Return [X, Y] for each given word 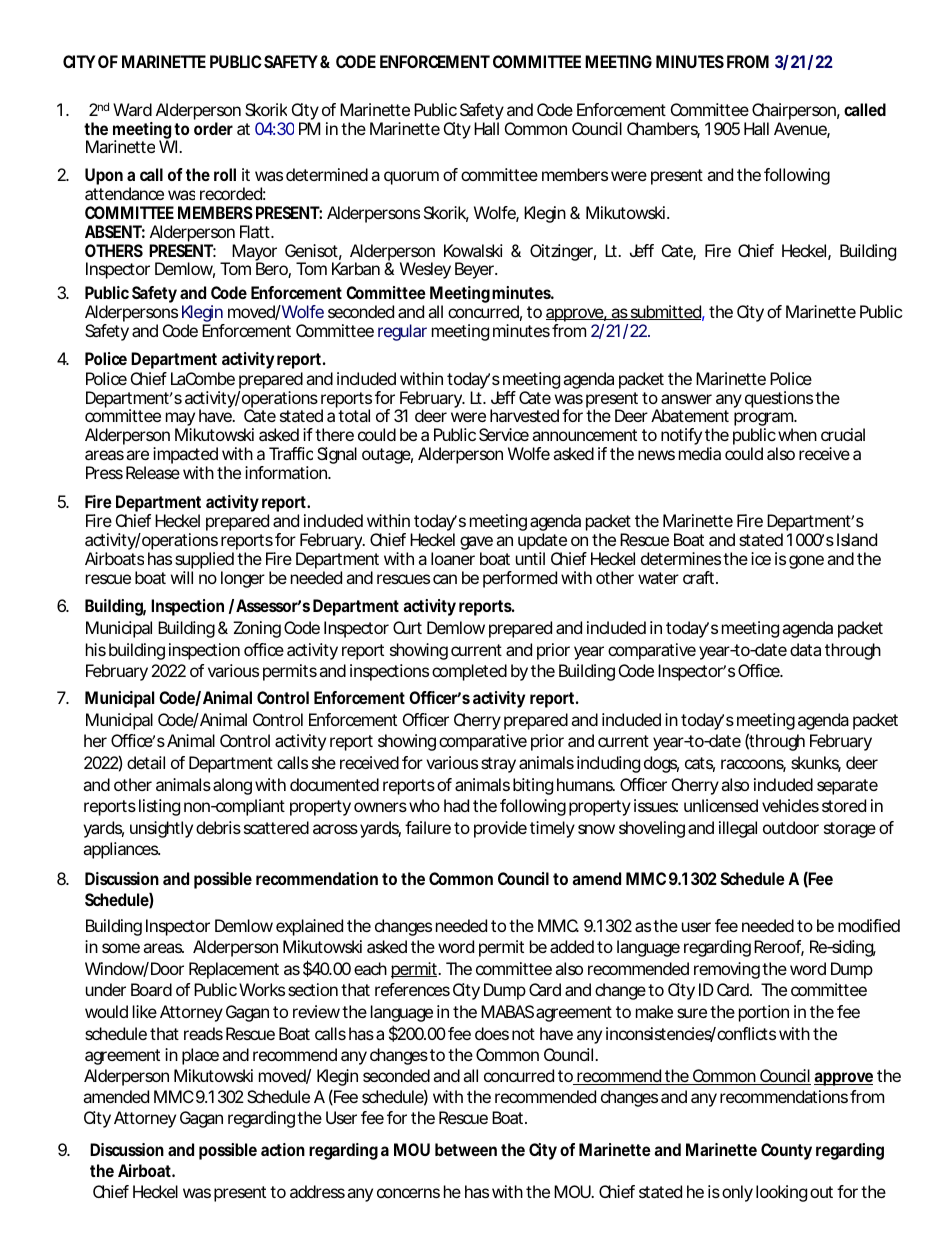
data [805, 649]
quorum [411, 178]
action [283, 1149]
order [213, 128]
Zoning [257, 629]
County [786, 1151]
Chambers [663, 130]
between [466, 1149]
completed [469, 672]
